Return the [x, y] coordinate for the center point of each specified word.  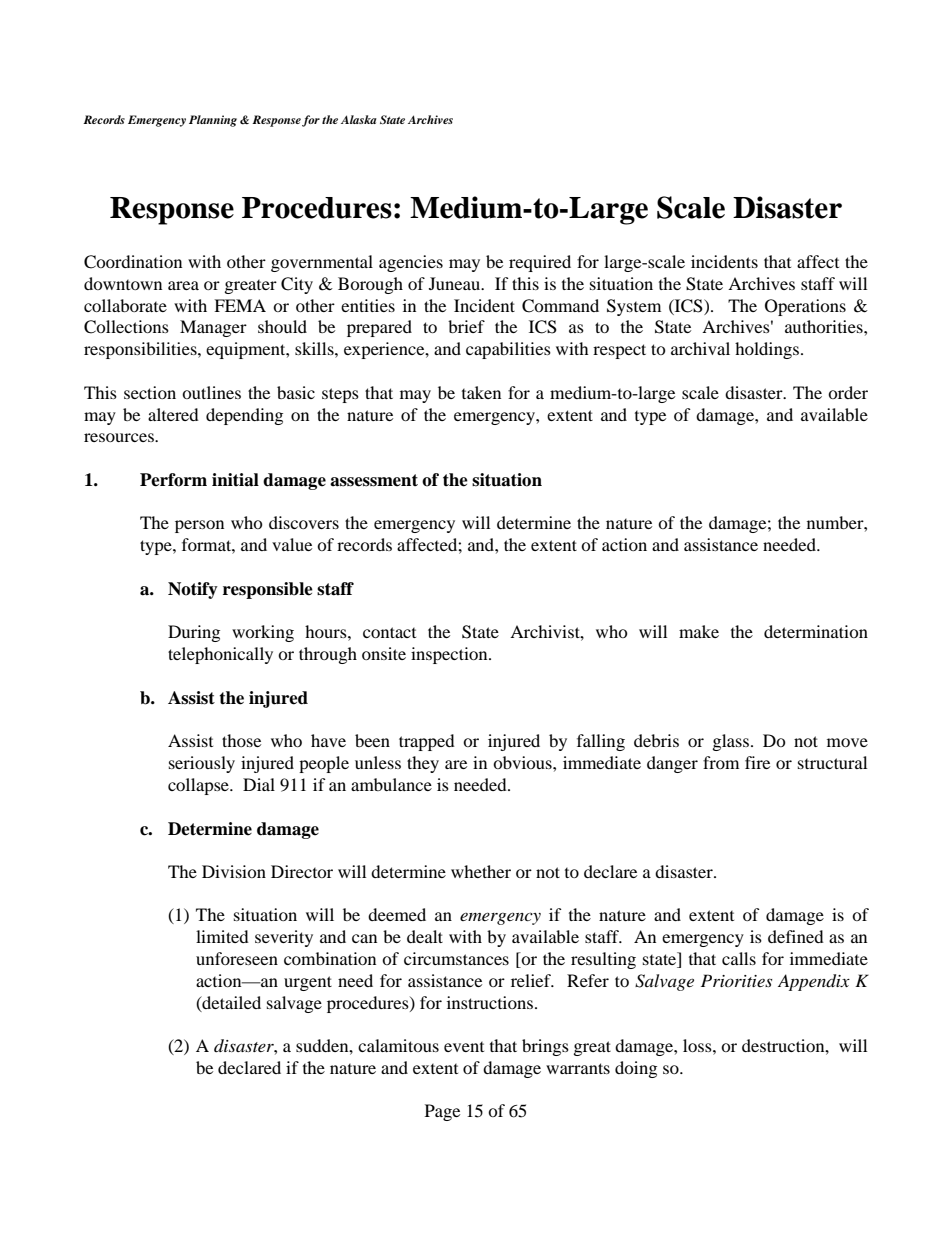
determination [816, 631]
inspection [450, 655]
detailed [230, 1003]
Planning [213, 121]
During [194, 633]
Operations [805, 307]
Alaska [359, 119]
